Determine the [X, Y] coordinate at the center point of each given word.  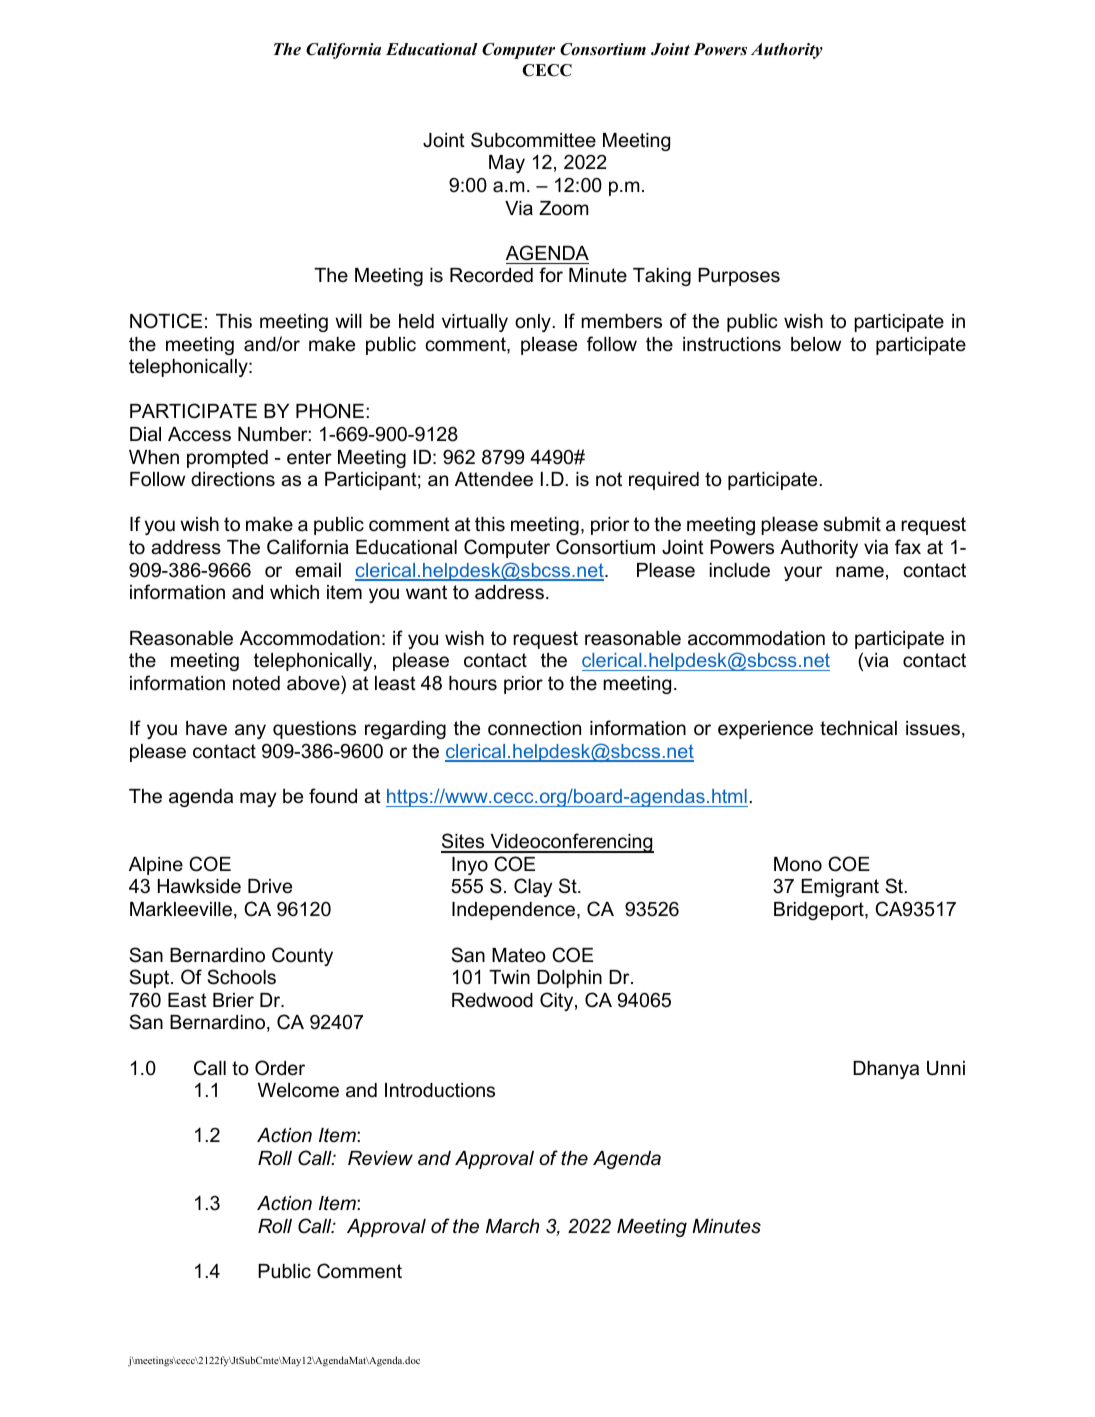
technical [858, 728]
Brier [233, 1000]
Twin [509, 977]
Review [380, 1158]
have [206, 728]
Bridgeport [820, 911]
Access [199, 434]
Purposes [739, 277]
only [534, 323]
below [816, 344]
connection [534, 728]
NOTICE [166, 321]
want [426, 592]
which [294, 592]
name [860, 572]
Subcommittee [533, 140]
